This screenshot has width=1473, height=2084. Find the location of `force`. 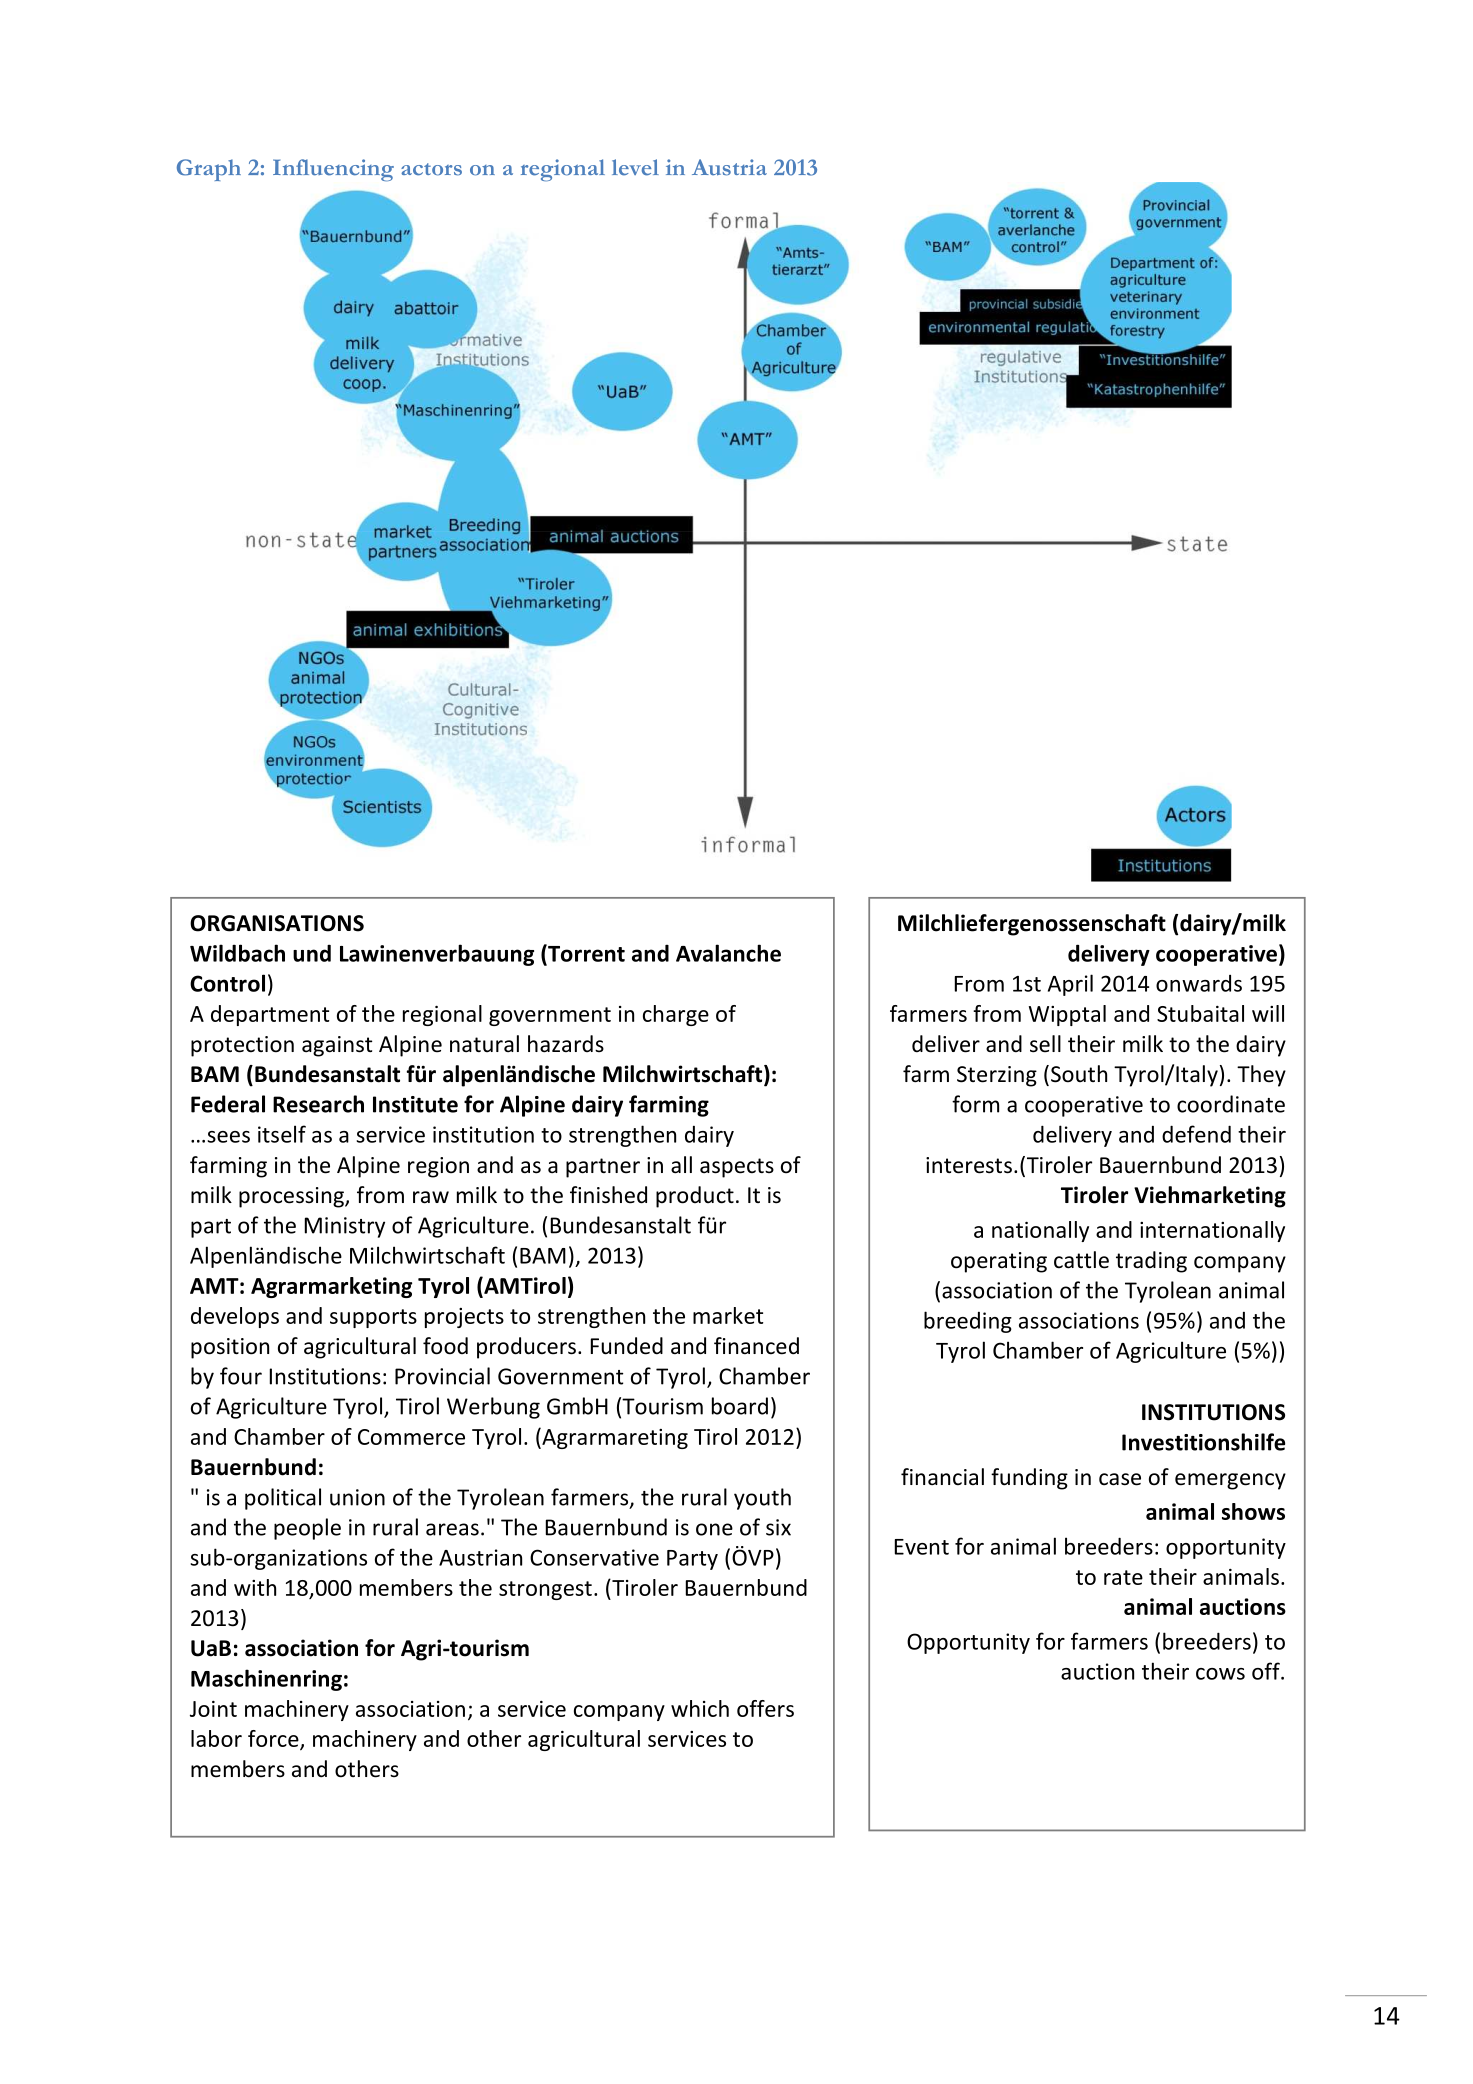

force is located at coordinates (274, 1739).
